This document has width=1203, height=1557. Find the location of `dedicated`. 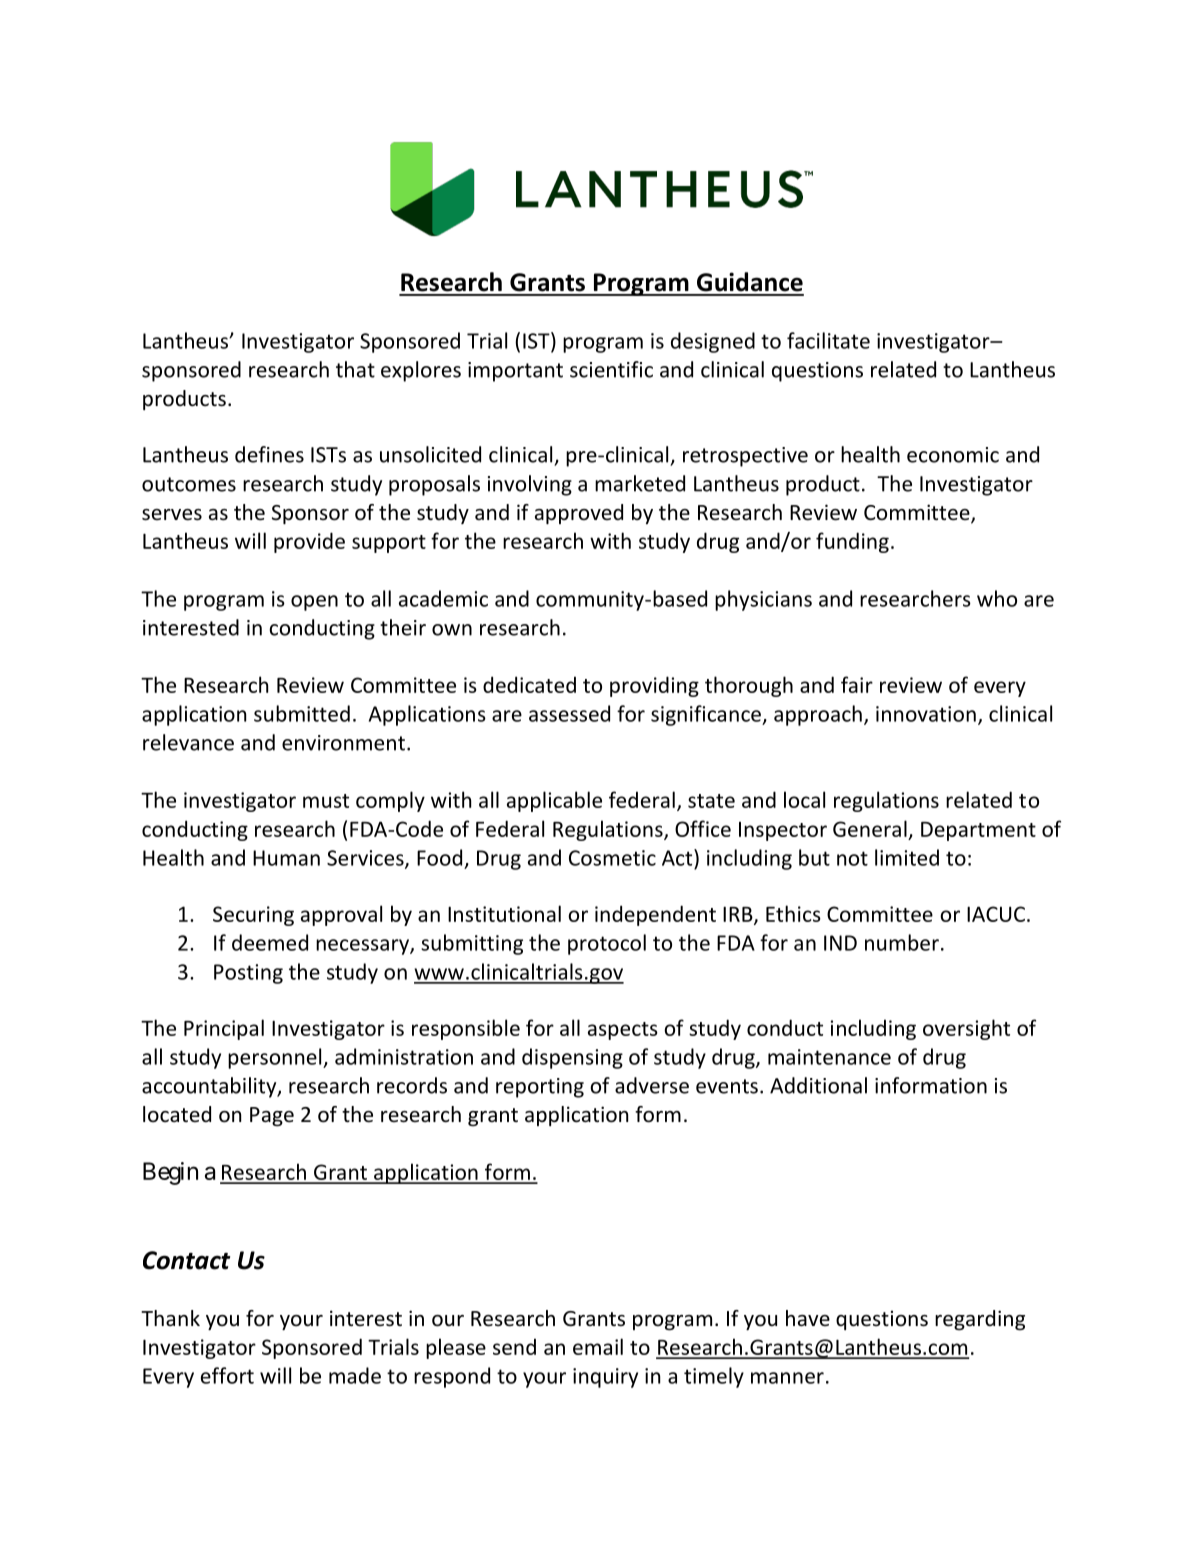

dedicated is located at coordinates (529, 684).
